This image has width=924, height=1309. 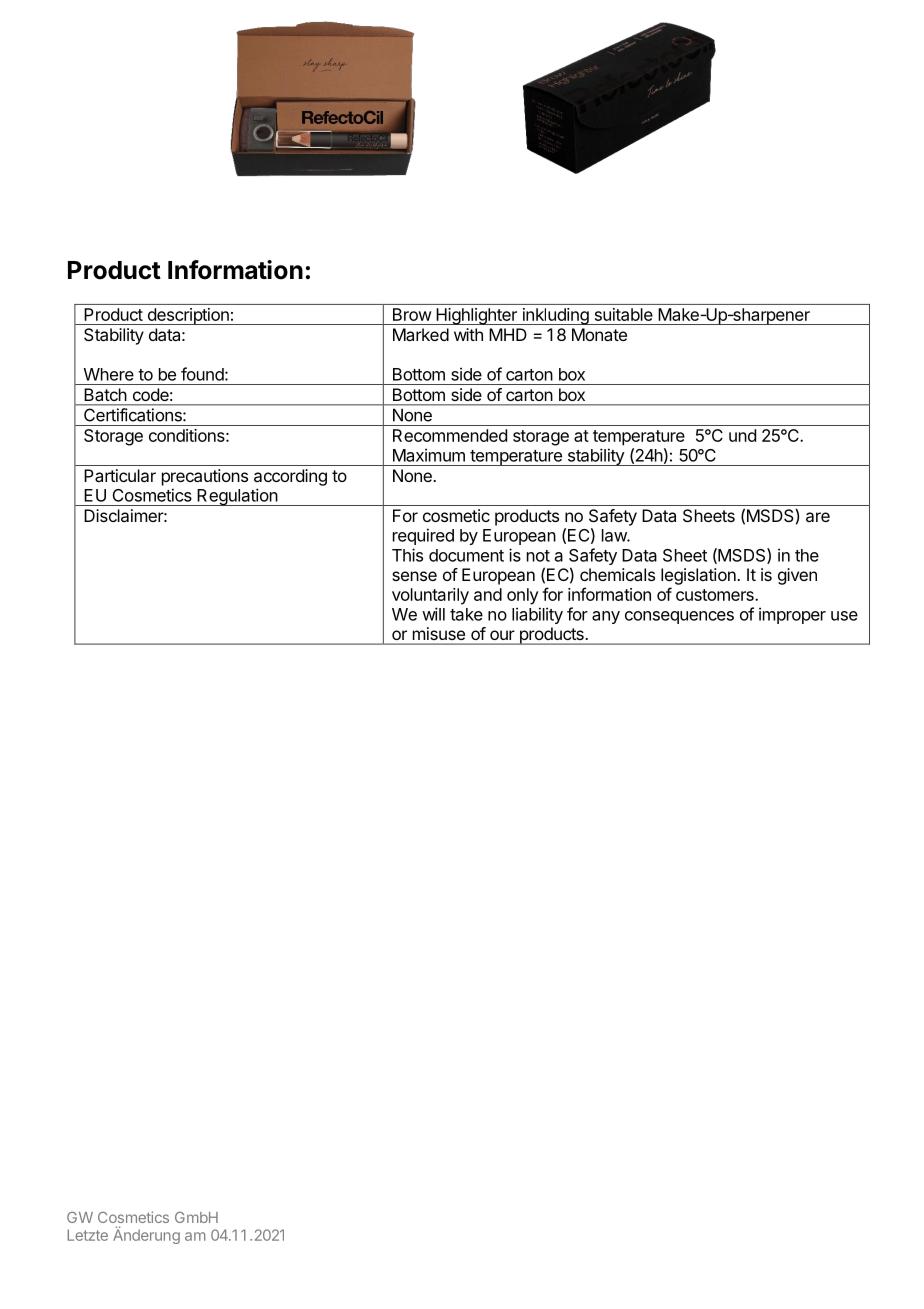 What do you see at coordinates (433, 614) in the image?
I see `will` at bounding box center [433, 614].
